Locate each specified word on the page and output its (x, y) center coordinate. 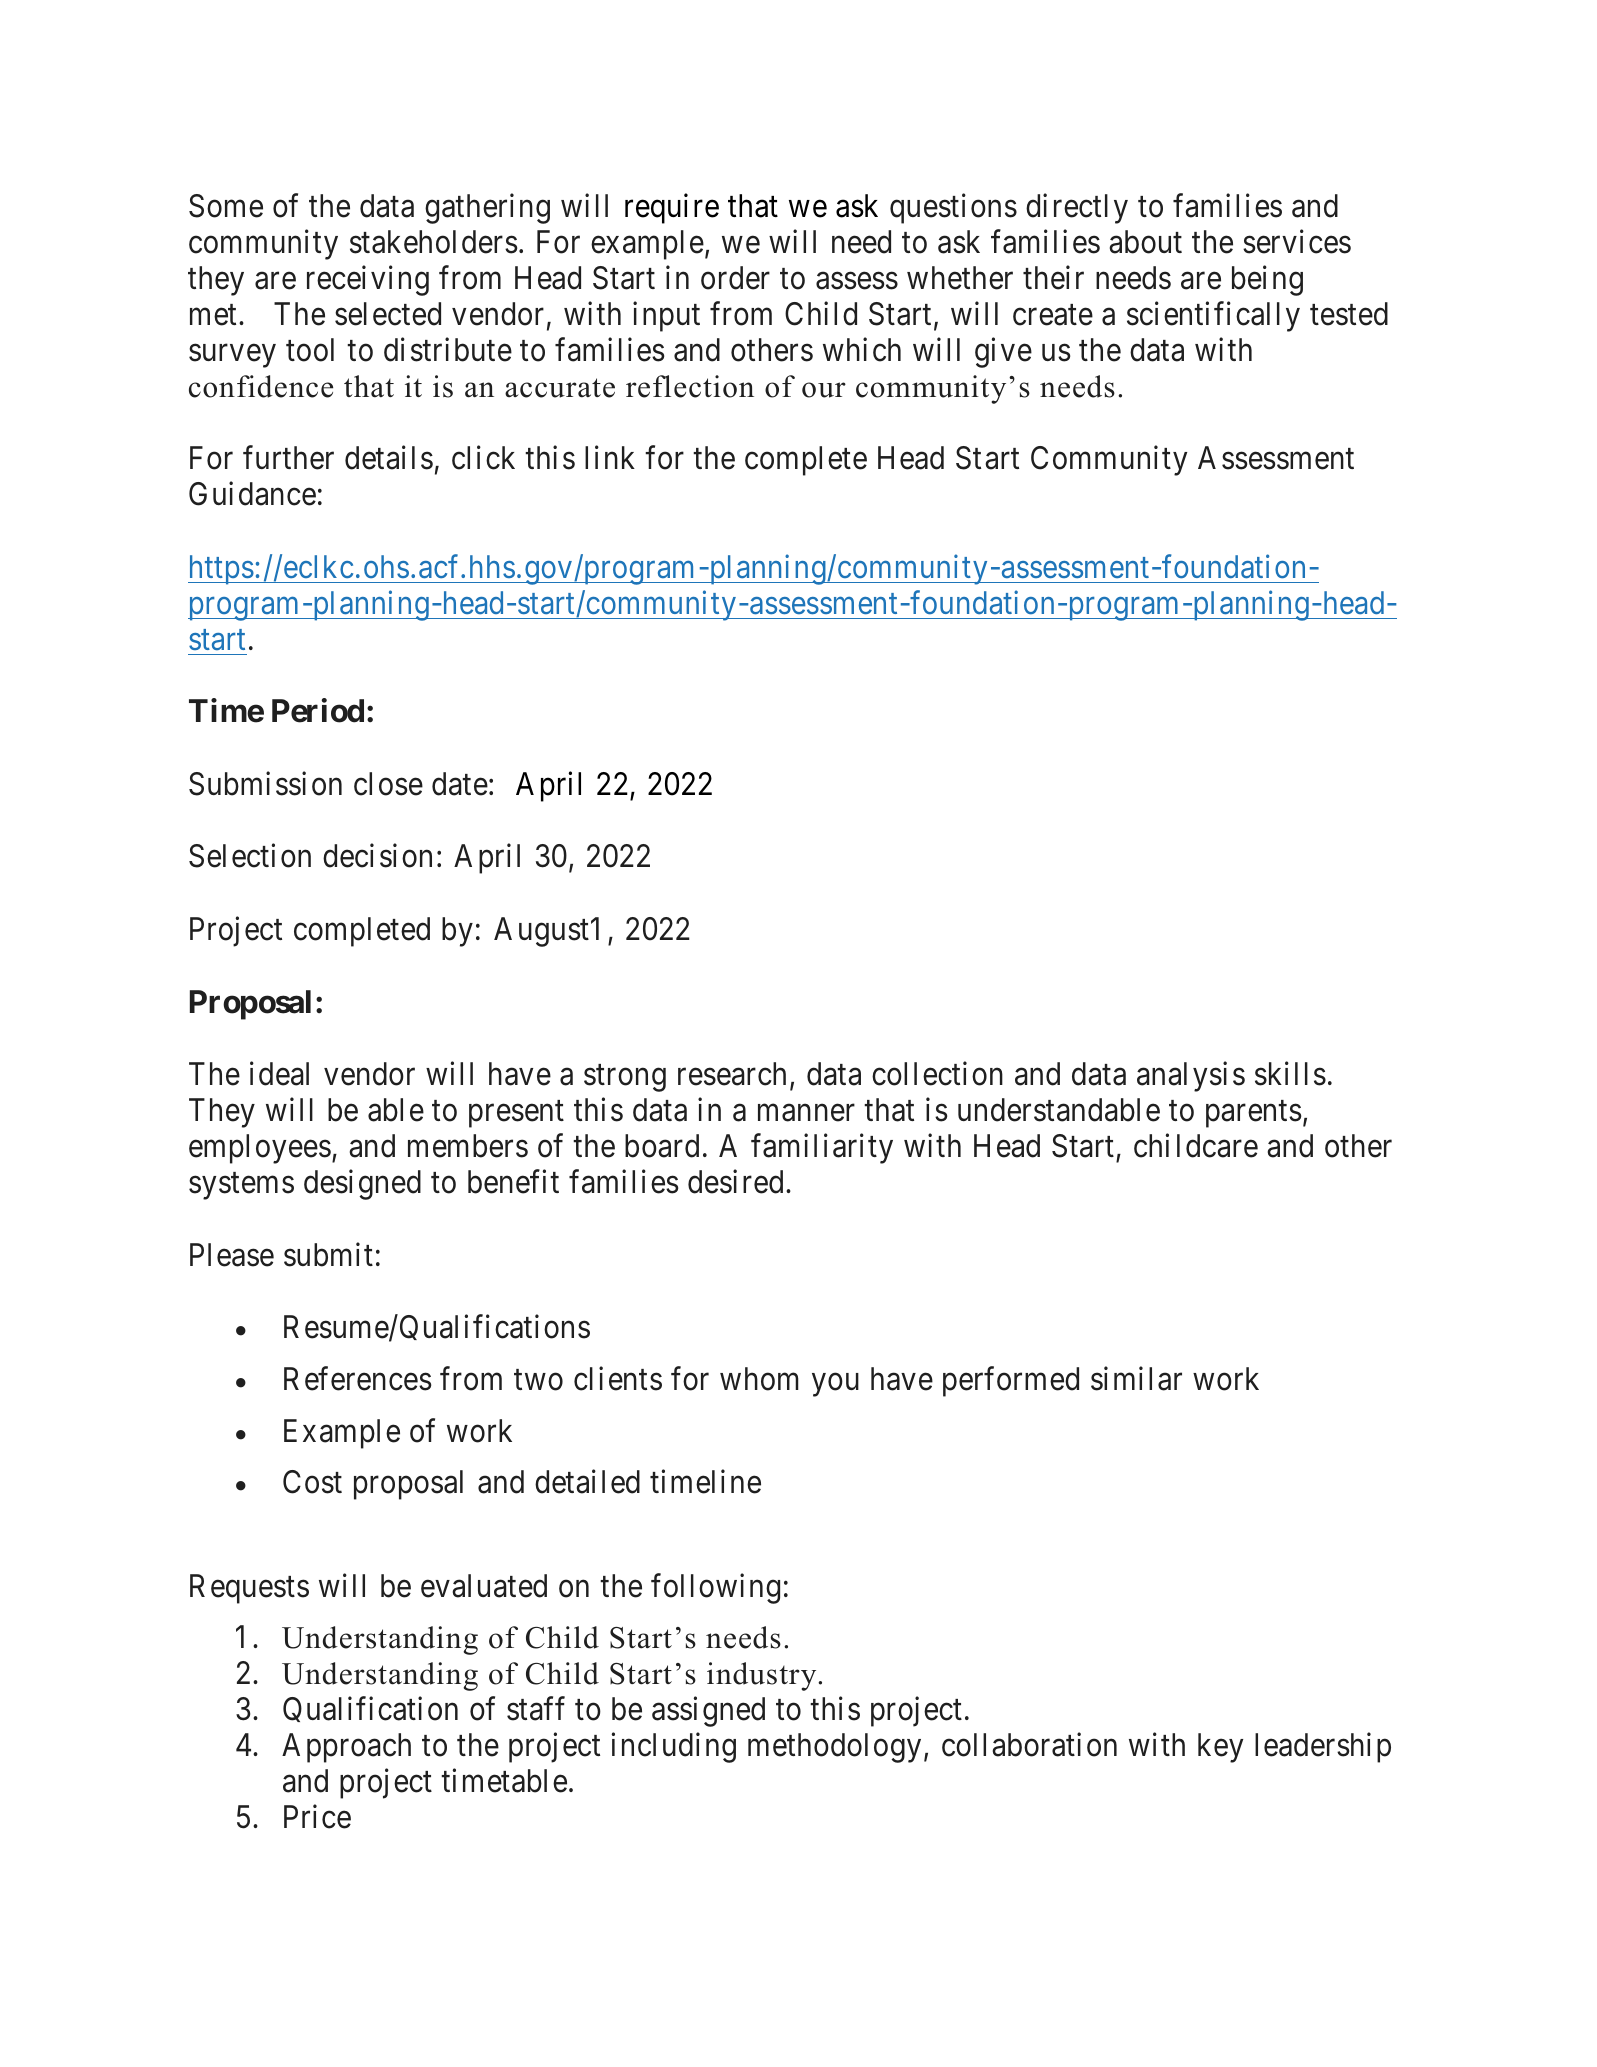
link (610, 457)
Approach (346, 1748)
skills (1290, 1074)
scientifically (1213, 316)
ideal (279, 1074)
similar (1136, 1379)
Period (318, 711)
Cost (312, 1482)
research (732, 1074)
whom (759, 1379)
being (1267, 280)
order (735, 278)
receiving (368, 280)
